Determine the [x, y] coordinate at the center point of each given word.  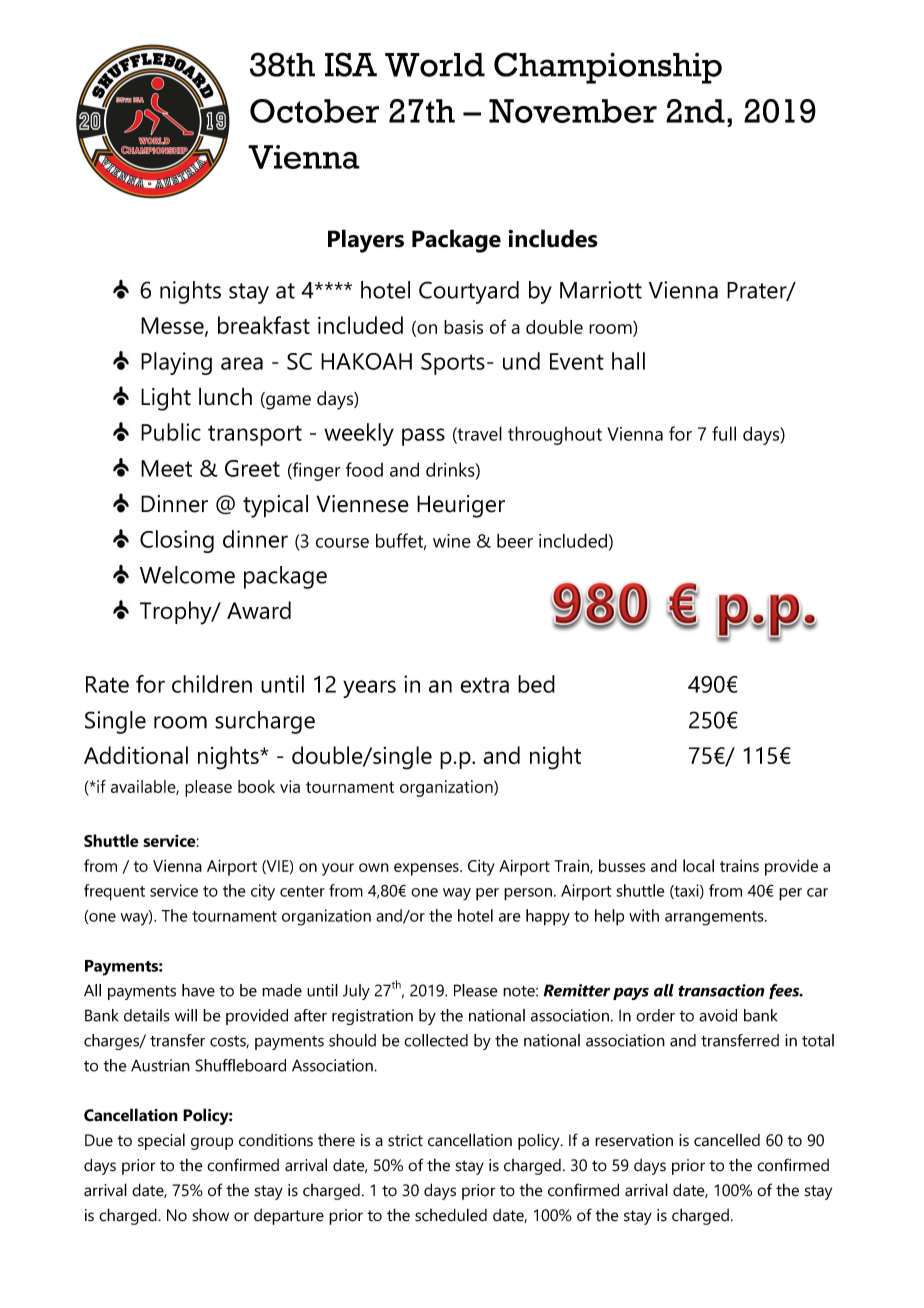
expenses [427, 869]
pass [423, 437]
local [698, 865]
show [211, 1215]
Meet [166, 468]
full [724, 433]
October [314, 111]
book [256, 786]
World [435, 65]
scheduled [451, 1215]
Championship [608, 68]
